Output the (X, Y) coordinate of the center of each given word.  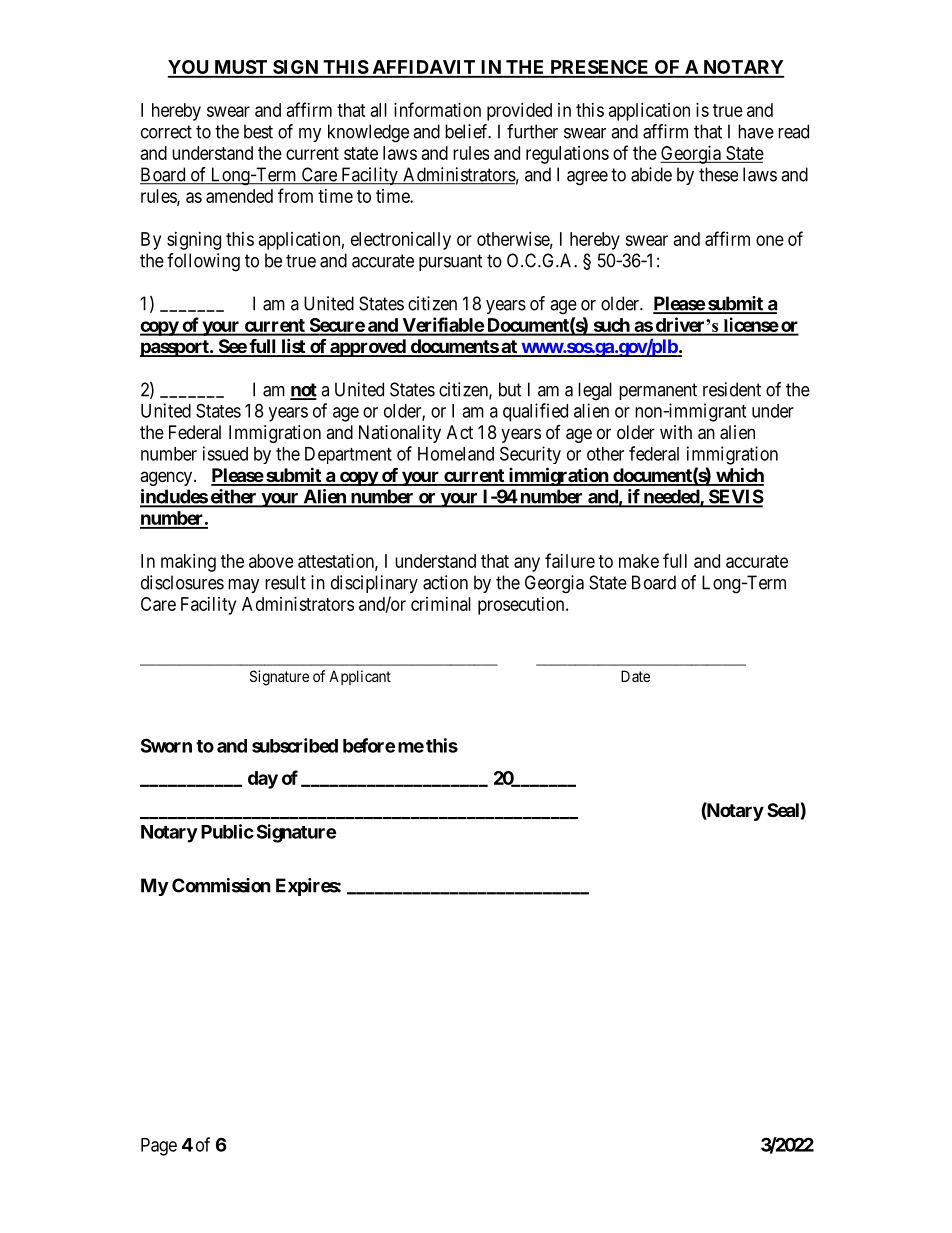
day (263, 780)
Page (159, 1147)
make (639, 561)
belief (468, 131)
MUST (241, 68)
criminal (441, 604)
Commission (221, 885)
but (510, 389)
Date (635, 676)
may (243, 586)
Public (227, 831)
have (756, 131)
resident (732, 389)
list (293, 347)
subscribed (295, 745)
